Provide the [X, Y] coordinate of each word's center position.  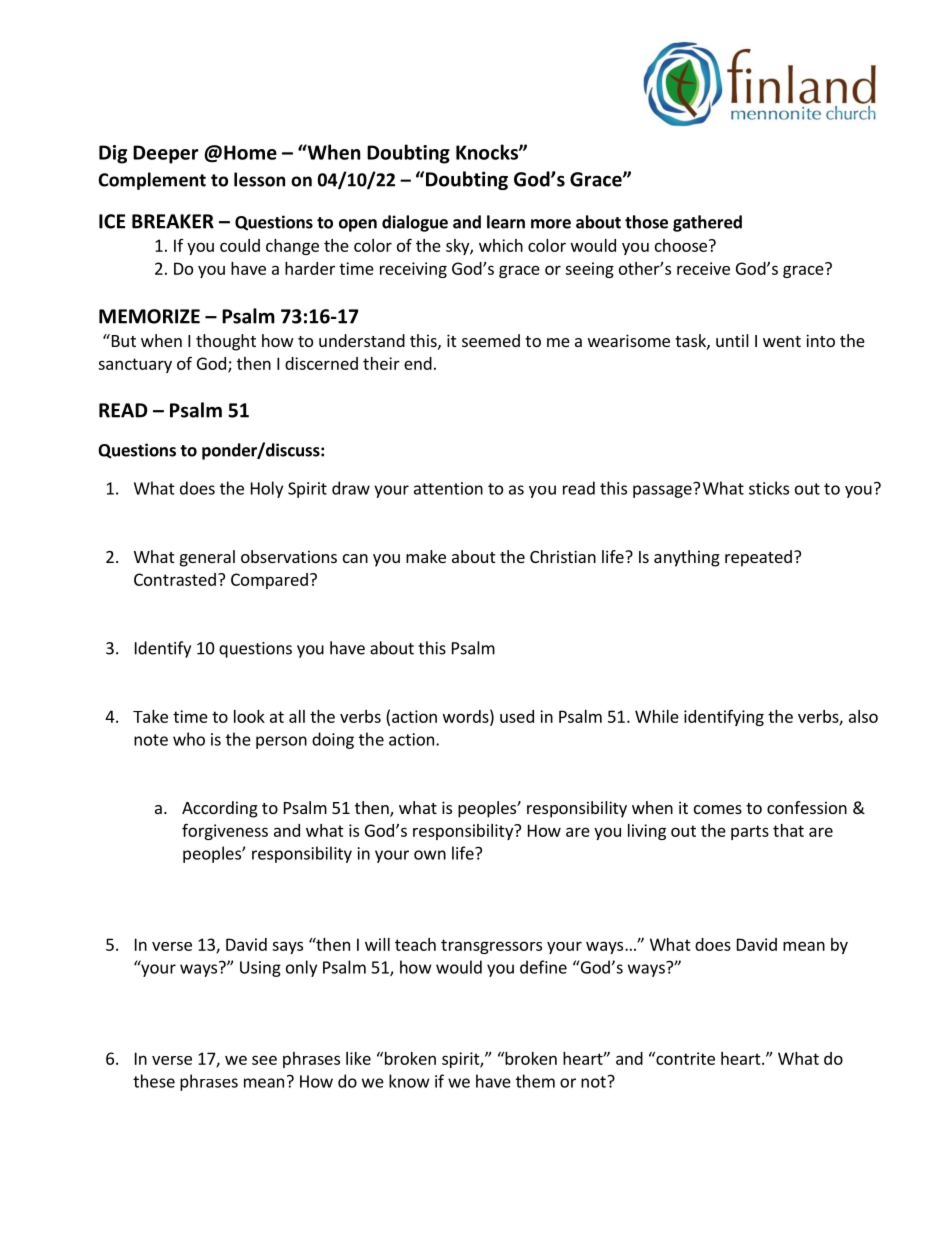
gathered [707, 223]
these [154, 1081]
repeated [758, 558]
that [788, 830]
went [782, 341]
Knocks [488, 152]
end [418, 363]
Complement [152, 181]
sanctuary [135, 365]
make [426, 556]
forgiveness [225, 831]
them [535, 1081]
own [430, 855]
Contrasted [175, 579]
